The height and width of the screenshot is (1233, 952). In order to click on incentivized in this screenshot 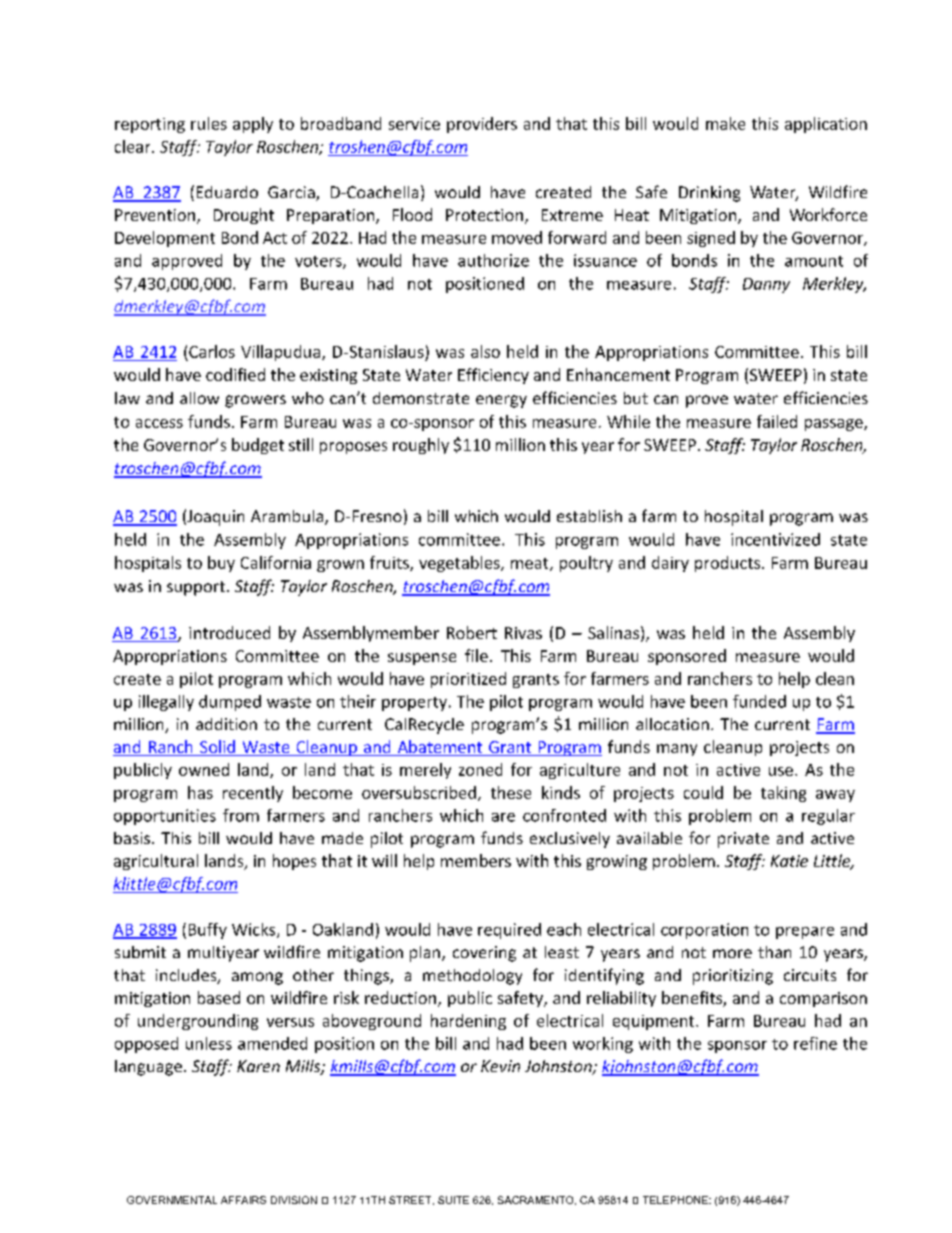, I will do `click(775, 539)`.
